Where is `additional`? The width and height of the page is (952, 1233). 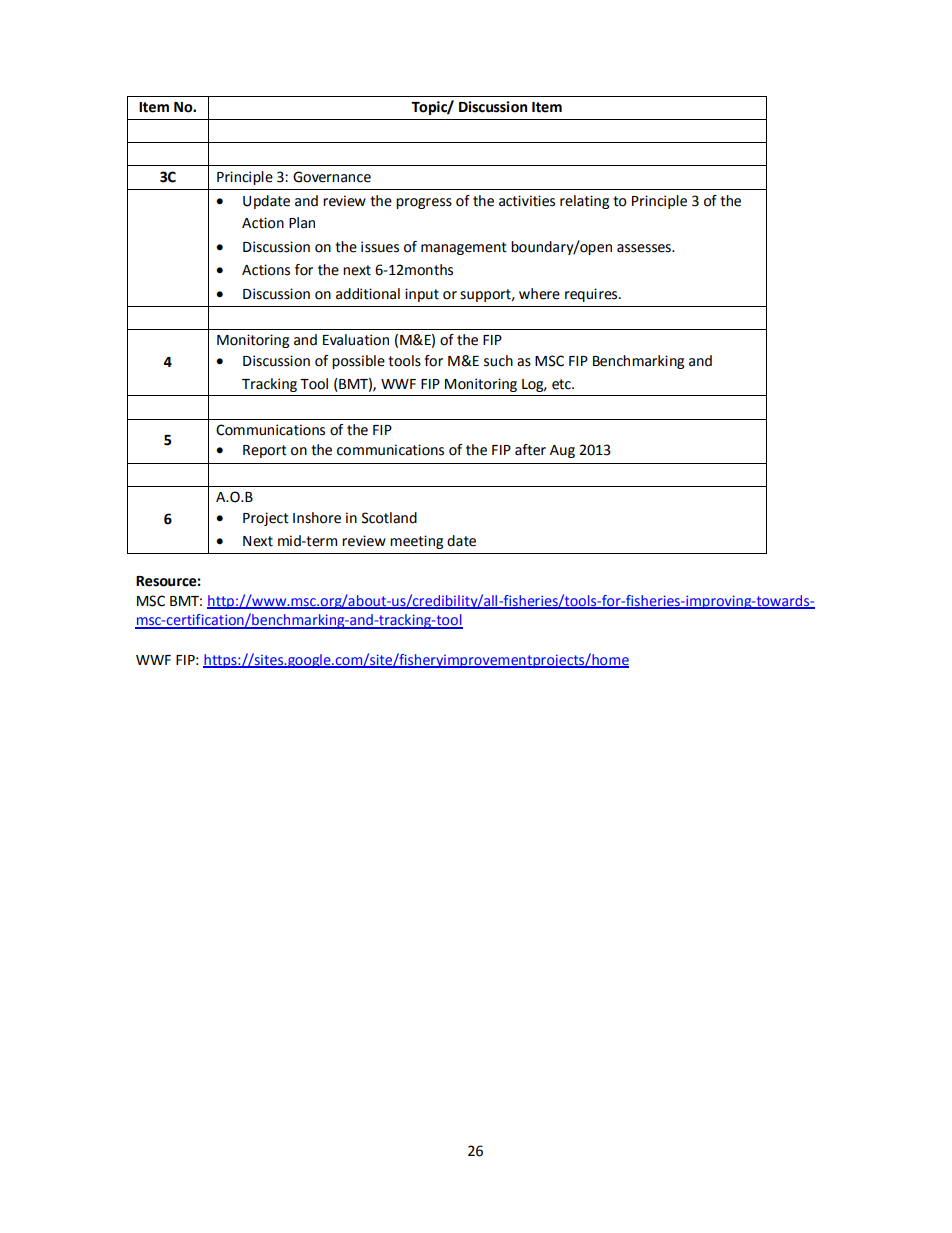 additional is located at coordinates (368, 294).
